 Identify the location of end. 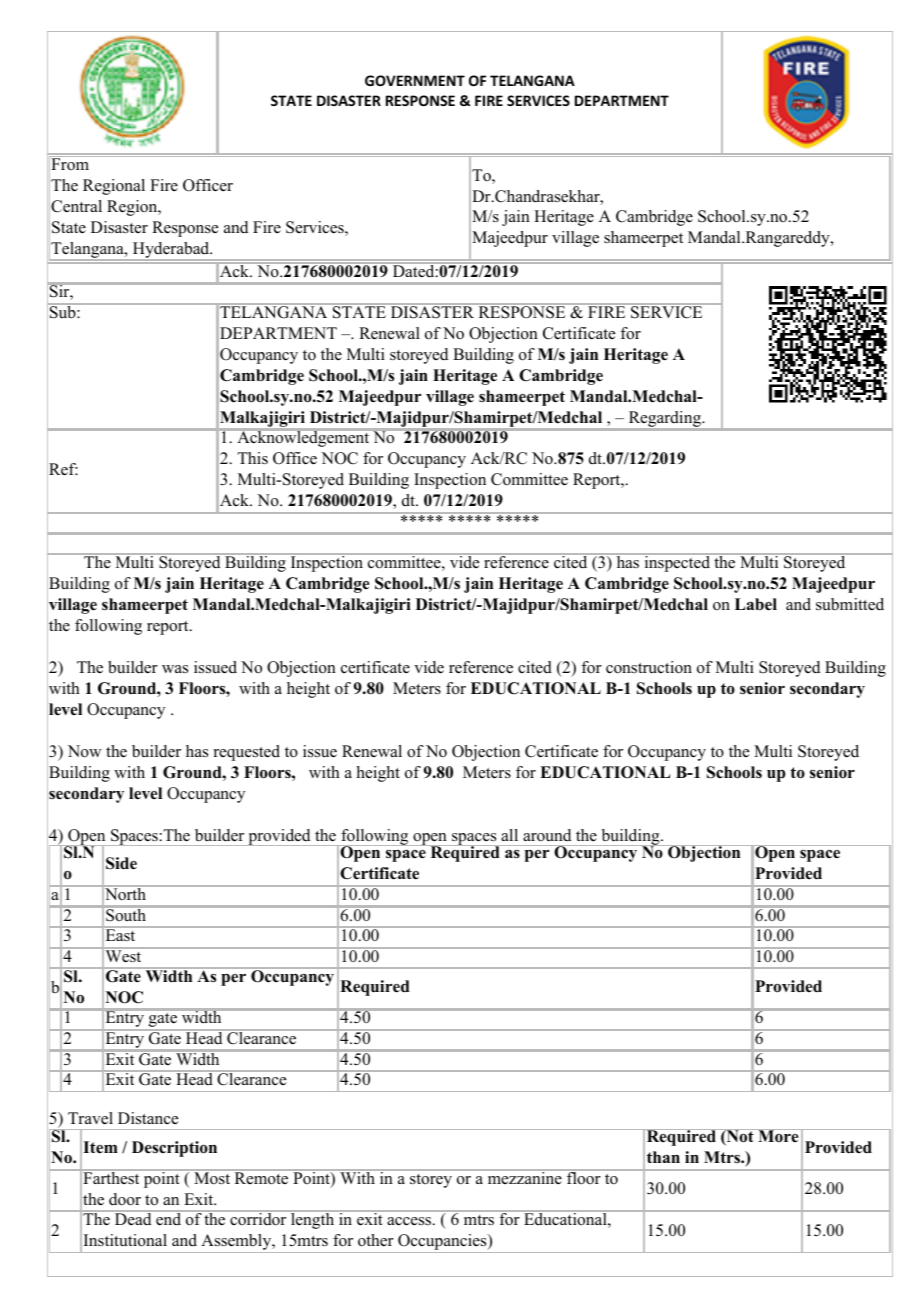
(169, 1218).
